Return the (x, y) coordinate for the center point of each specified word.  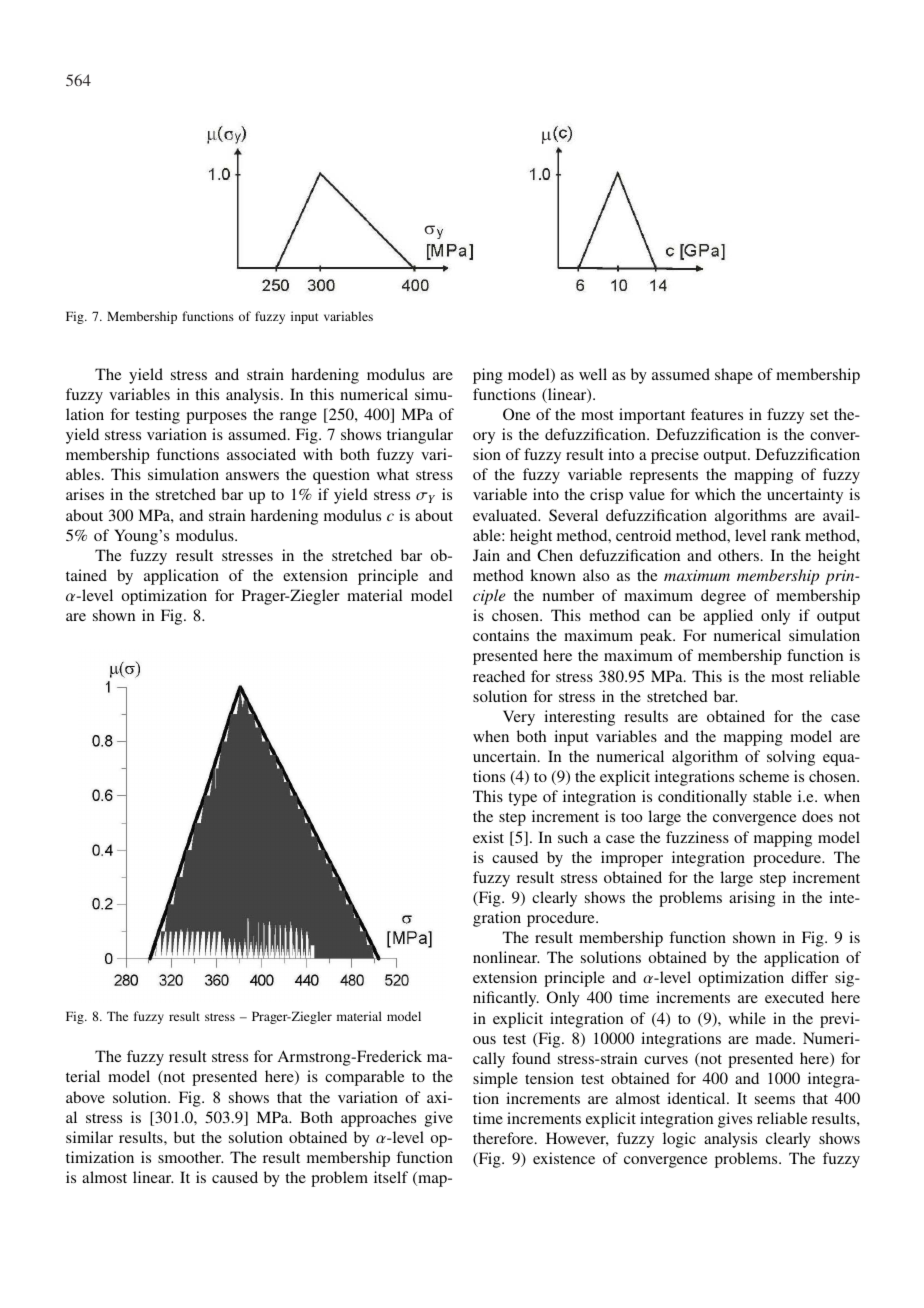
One (517, 414)
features (717, 414)
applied (728, 617)
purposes (216, 418)
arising (752, 899)
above (85, 1097)
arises (85, 494)
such (573, 837)
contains (501, 635)
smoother (191, 1157)
